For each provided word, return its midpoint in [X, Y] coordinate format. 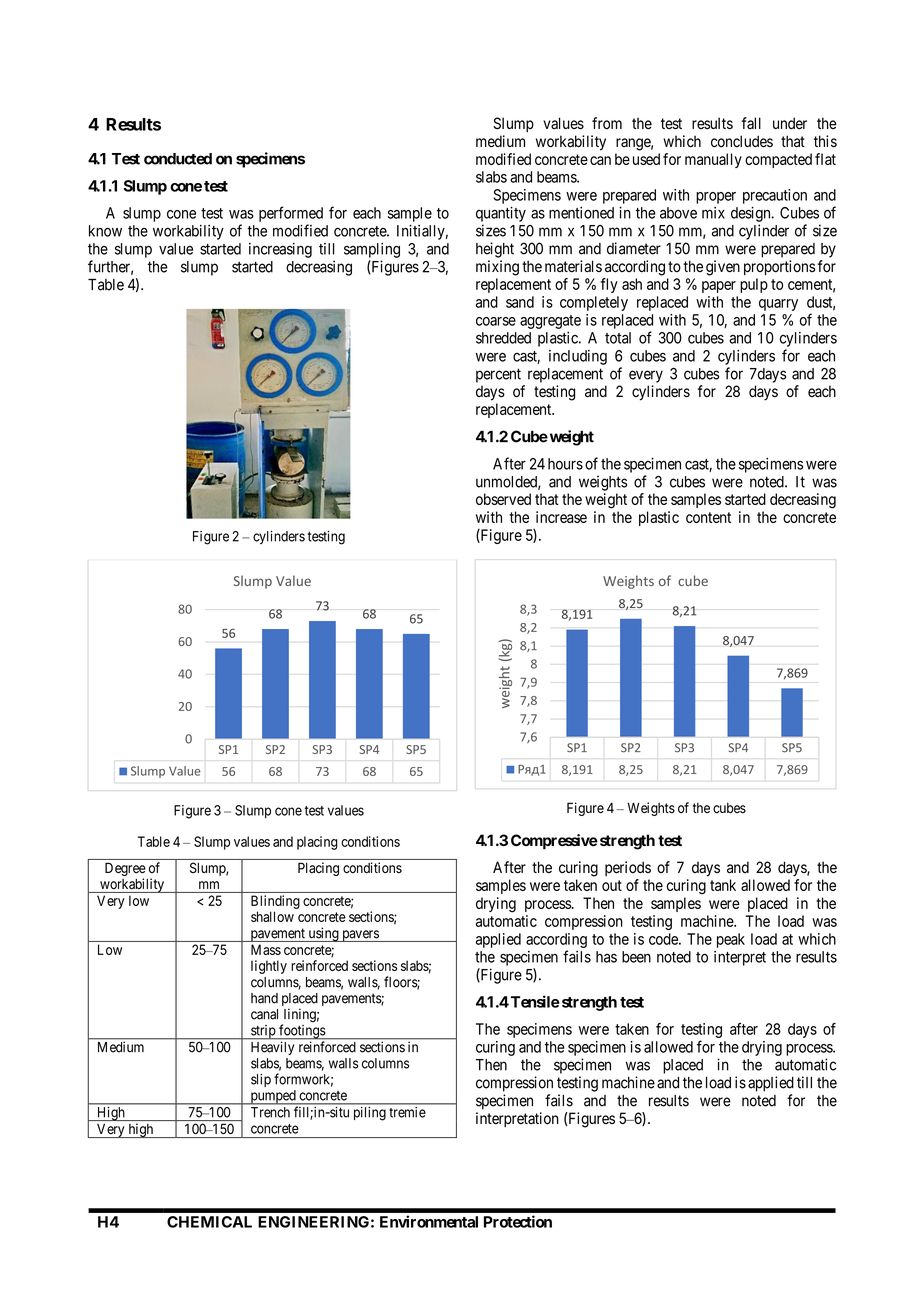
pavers [360, 936]
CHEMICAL [209, 1222]
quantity [501, 214]
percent [498, 375]
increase [561, 517]
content [708, 517]
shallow [272, 916]
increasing [280, 250]
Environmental [429, 1221]
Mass [266, 949]
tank [723, 885]
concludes [742, 141]
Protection [518, 1221]
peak [731, 940]
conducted [178, 159]
